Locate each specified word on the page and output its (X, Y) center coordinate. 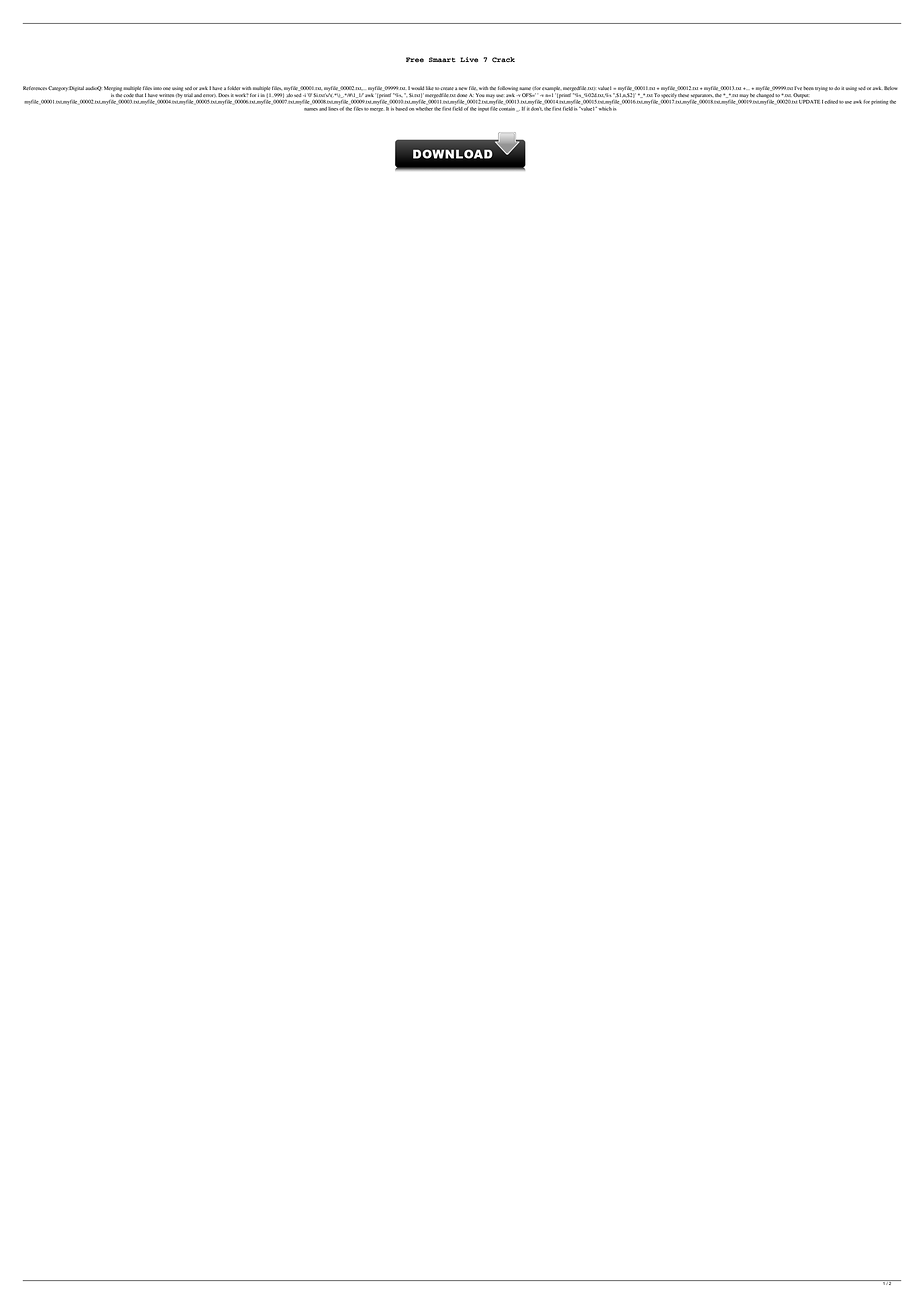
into (157, 88)
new (463, 88)
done (462, 95)
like (430, 88)
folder (233, 88)
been (808, 88)
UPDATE (809, 100)
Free (415, 59)
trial (188, 95)
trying (821, 89)
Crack (503, 60)
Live (469, 60)
